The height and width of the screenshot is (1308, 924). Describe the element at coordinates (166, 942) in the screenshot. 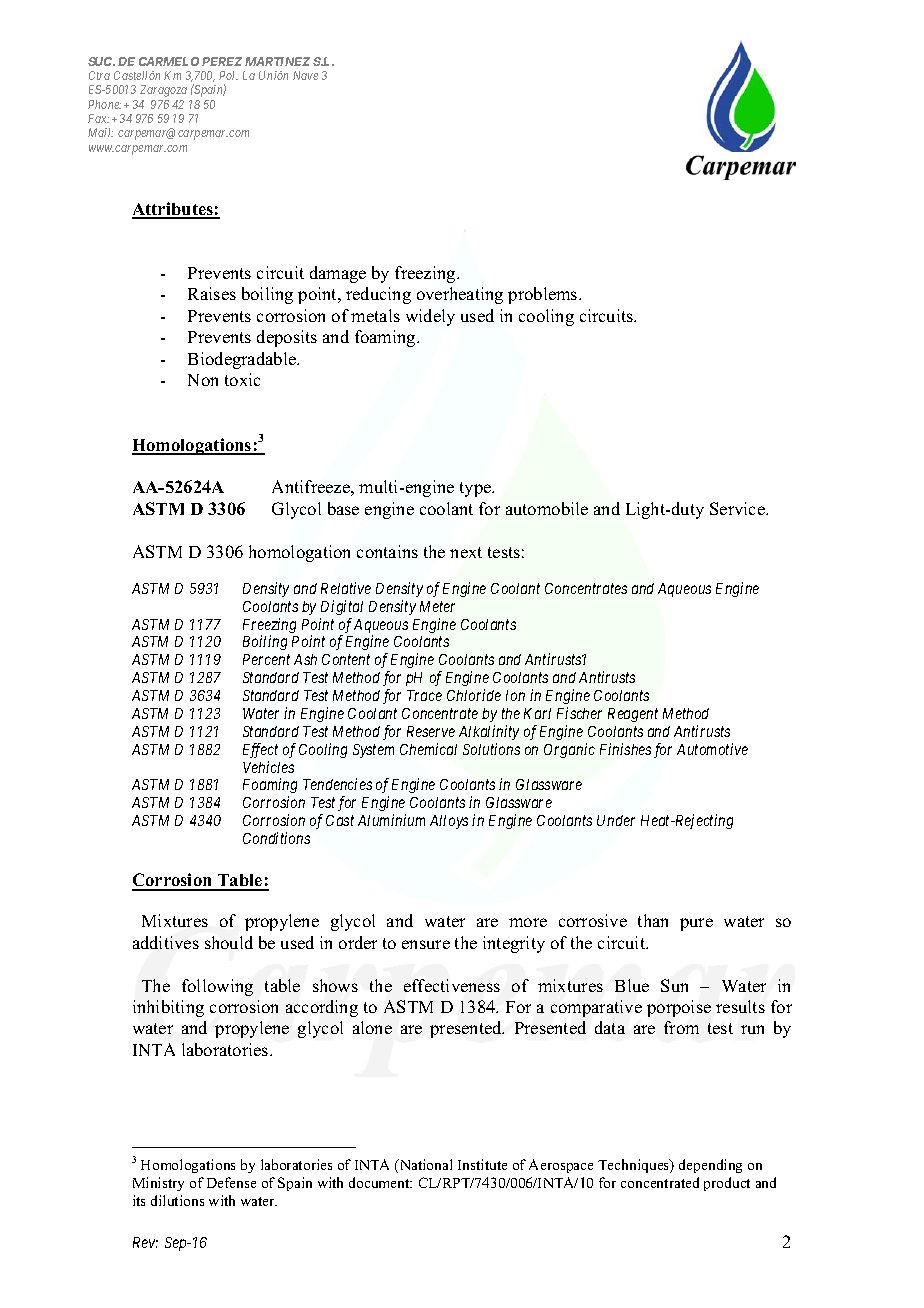

I see `additives` at that location.
